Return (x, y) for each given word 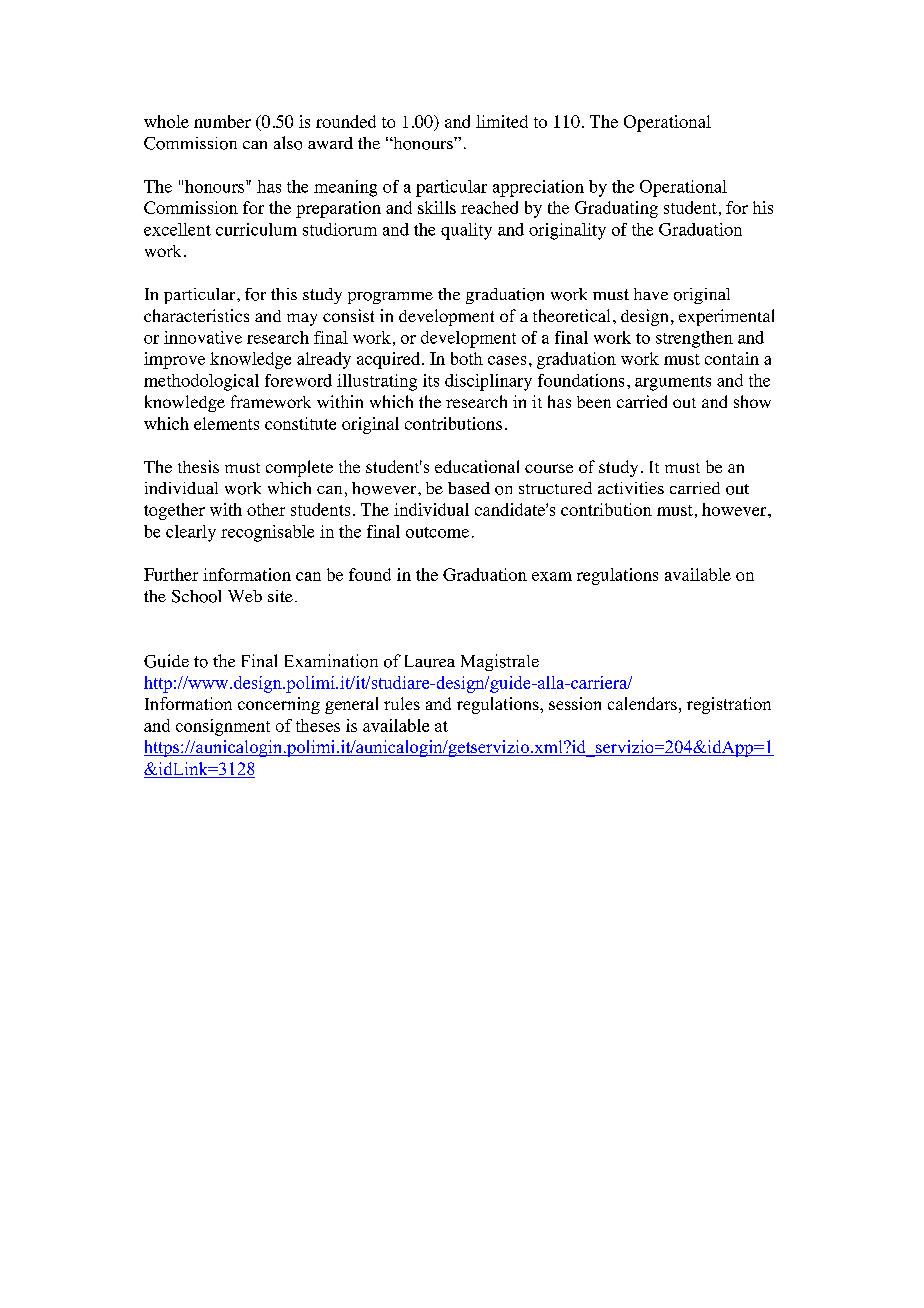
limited (502, 121)
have (651, 294)
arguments (673, 383)
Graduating (616, 209)
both (467, 358)
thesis (198, 466)
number (222, 121)
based (469, 488)
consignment (223, 727)
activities (631, 488)
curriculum (256, 229)
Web (245, 596)
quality (466, 231)
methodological (201, 382)
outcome (437, 532)
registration (729, 705)
